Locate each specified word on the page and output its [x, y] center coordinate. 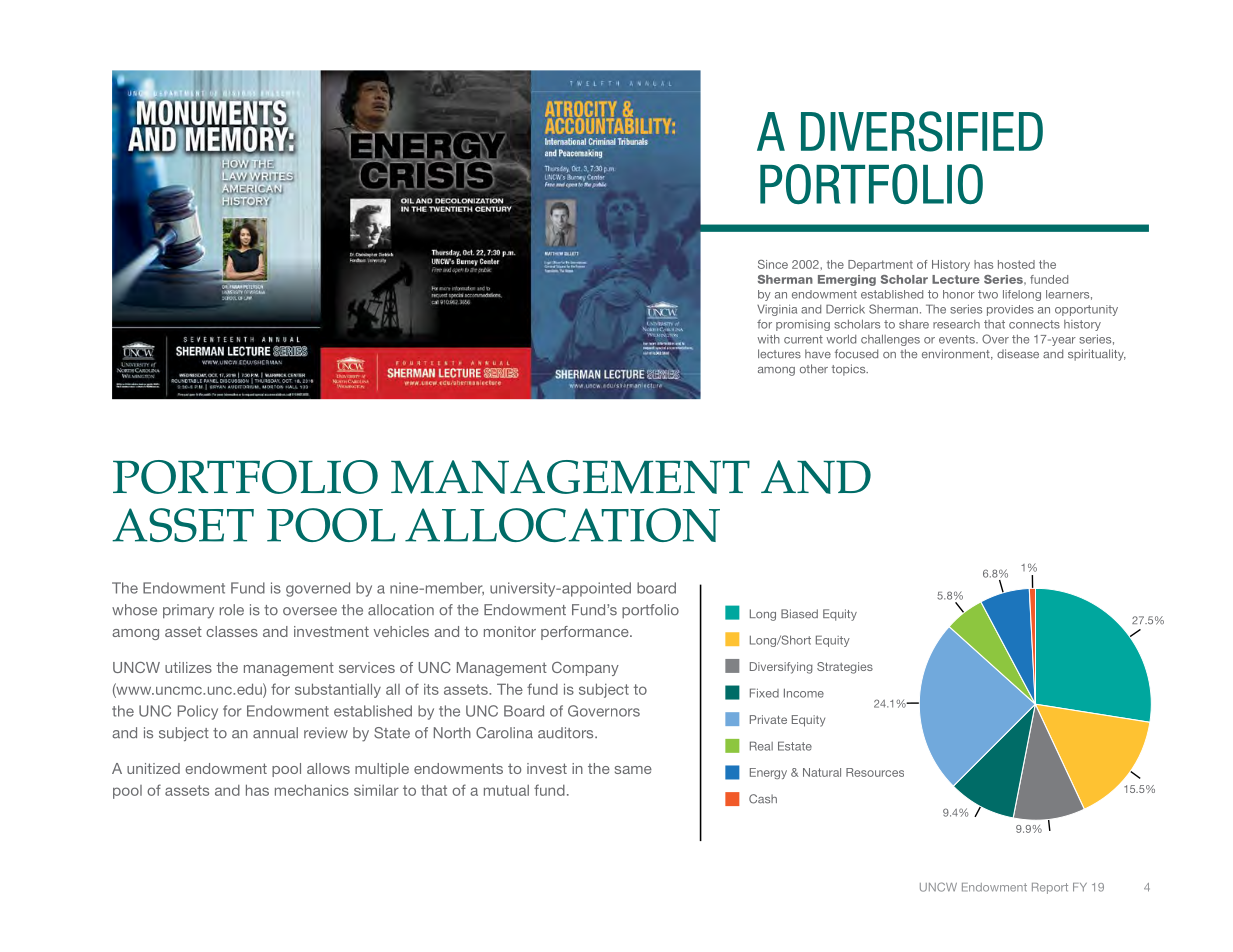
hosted [1016, 264]
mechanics [312, 790]
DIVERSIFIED [922, 131]
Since [773, 264]
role [232, 610]
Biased [799, 614]
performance [586, 633]
